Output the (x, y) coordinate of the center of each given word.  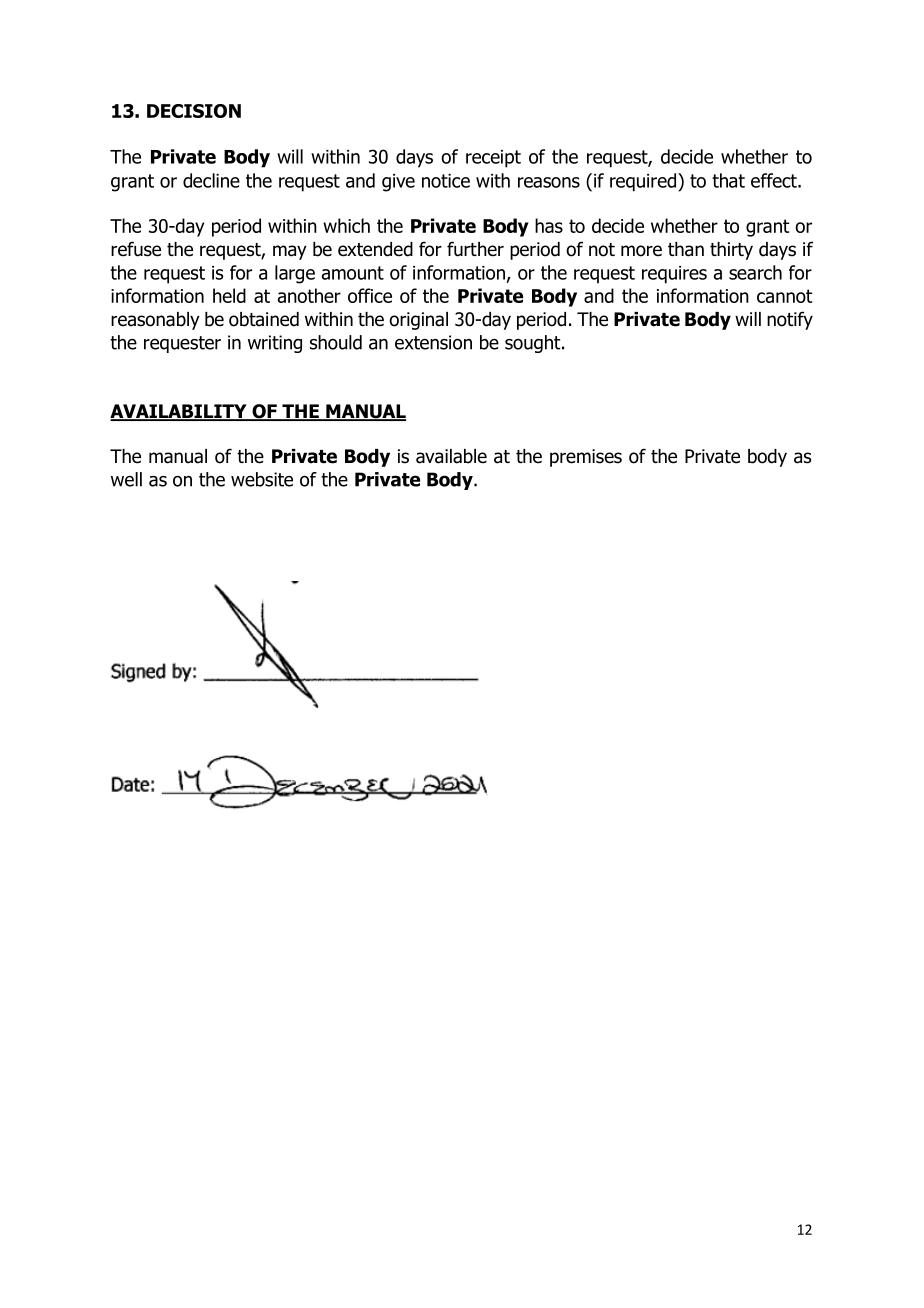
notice (446, 181)
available (451, 456)
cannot (785, 296)
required (644, 182)
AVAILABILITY (179, 412)
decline (211, 180)
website (262, 479)
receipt (493, 159)
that (728, 180)
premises (586, 458)
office (370, 295)
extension (433, 342)
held (229, 295)
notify (790, 320)
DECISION (194, 111)
